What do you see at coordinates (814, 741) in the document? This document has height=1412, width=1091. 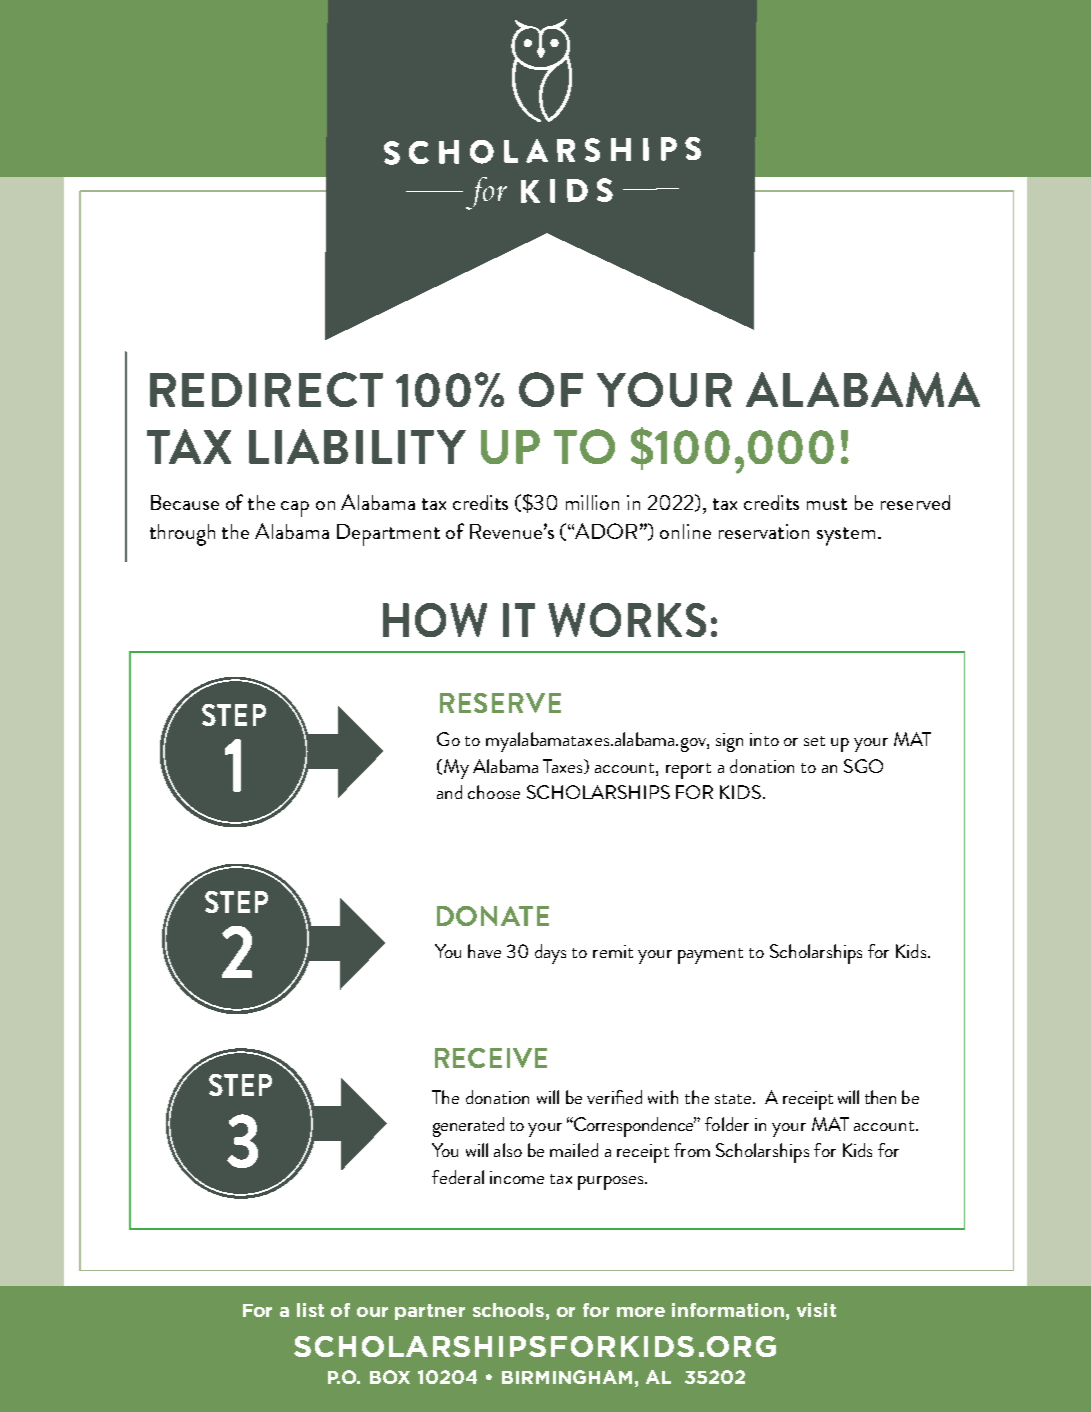 I see `set` at bounding box center [814, 741].
